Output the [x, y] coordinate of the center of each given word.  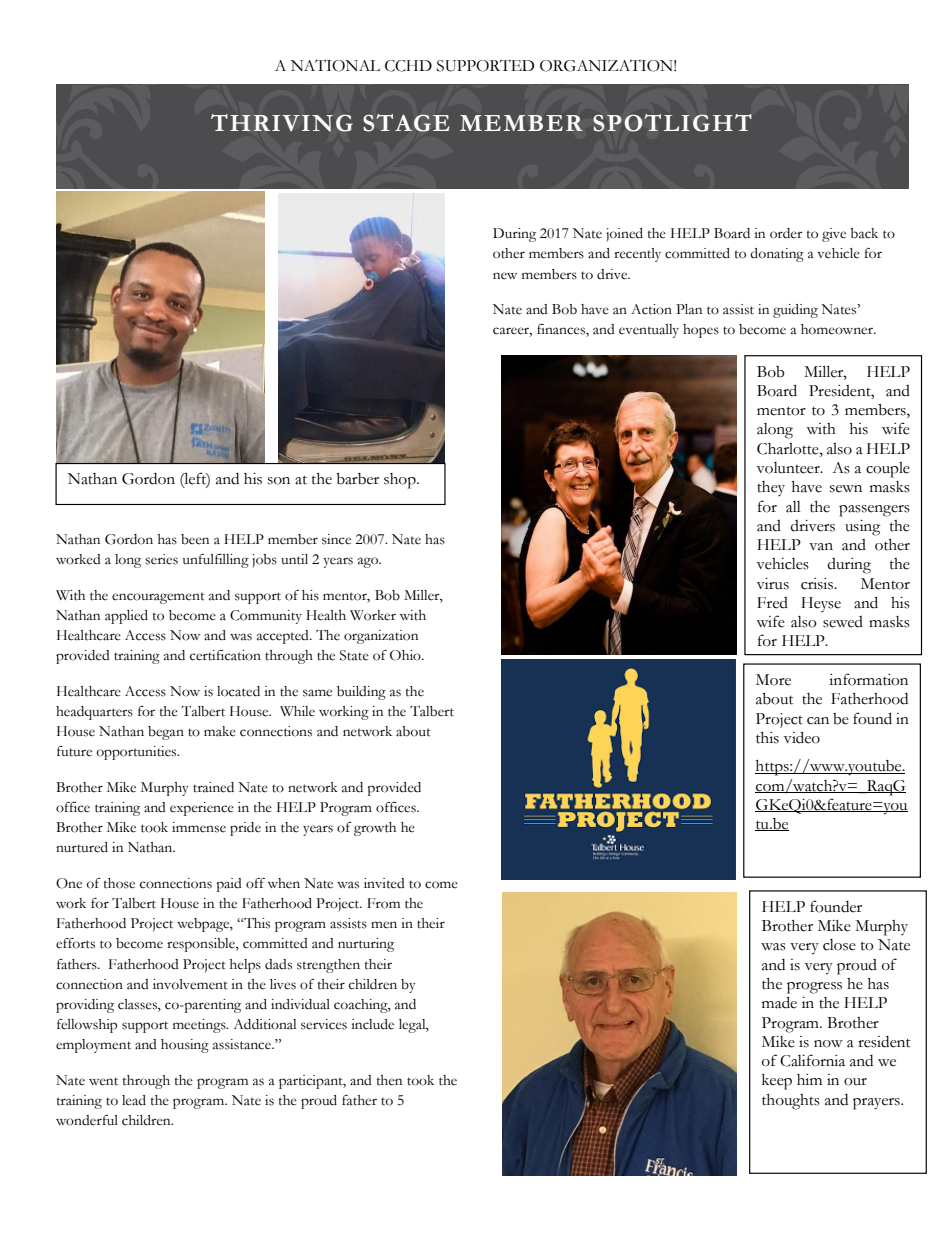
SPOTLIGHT [672, 123]
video [802, 737]
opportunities [138, 753]
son [279, 481]
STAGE [406, 123]
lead [134, 1100]
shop [401, 481]
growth [375, 829]
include [372, 1024]
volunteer [789, 468]
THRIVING [282, 123]
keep [777, 1082]
